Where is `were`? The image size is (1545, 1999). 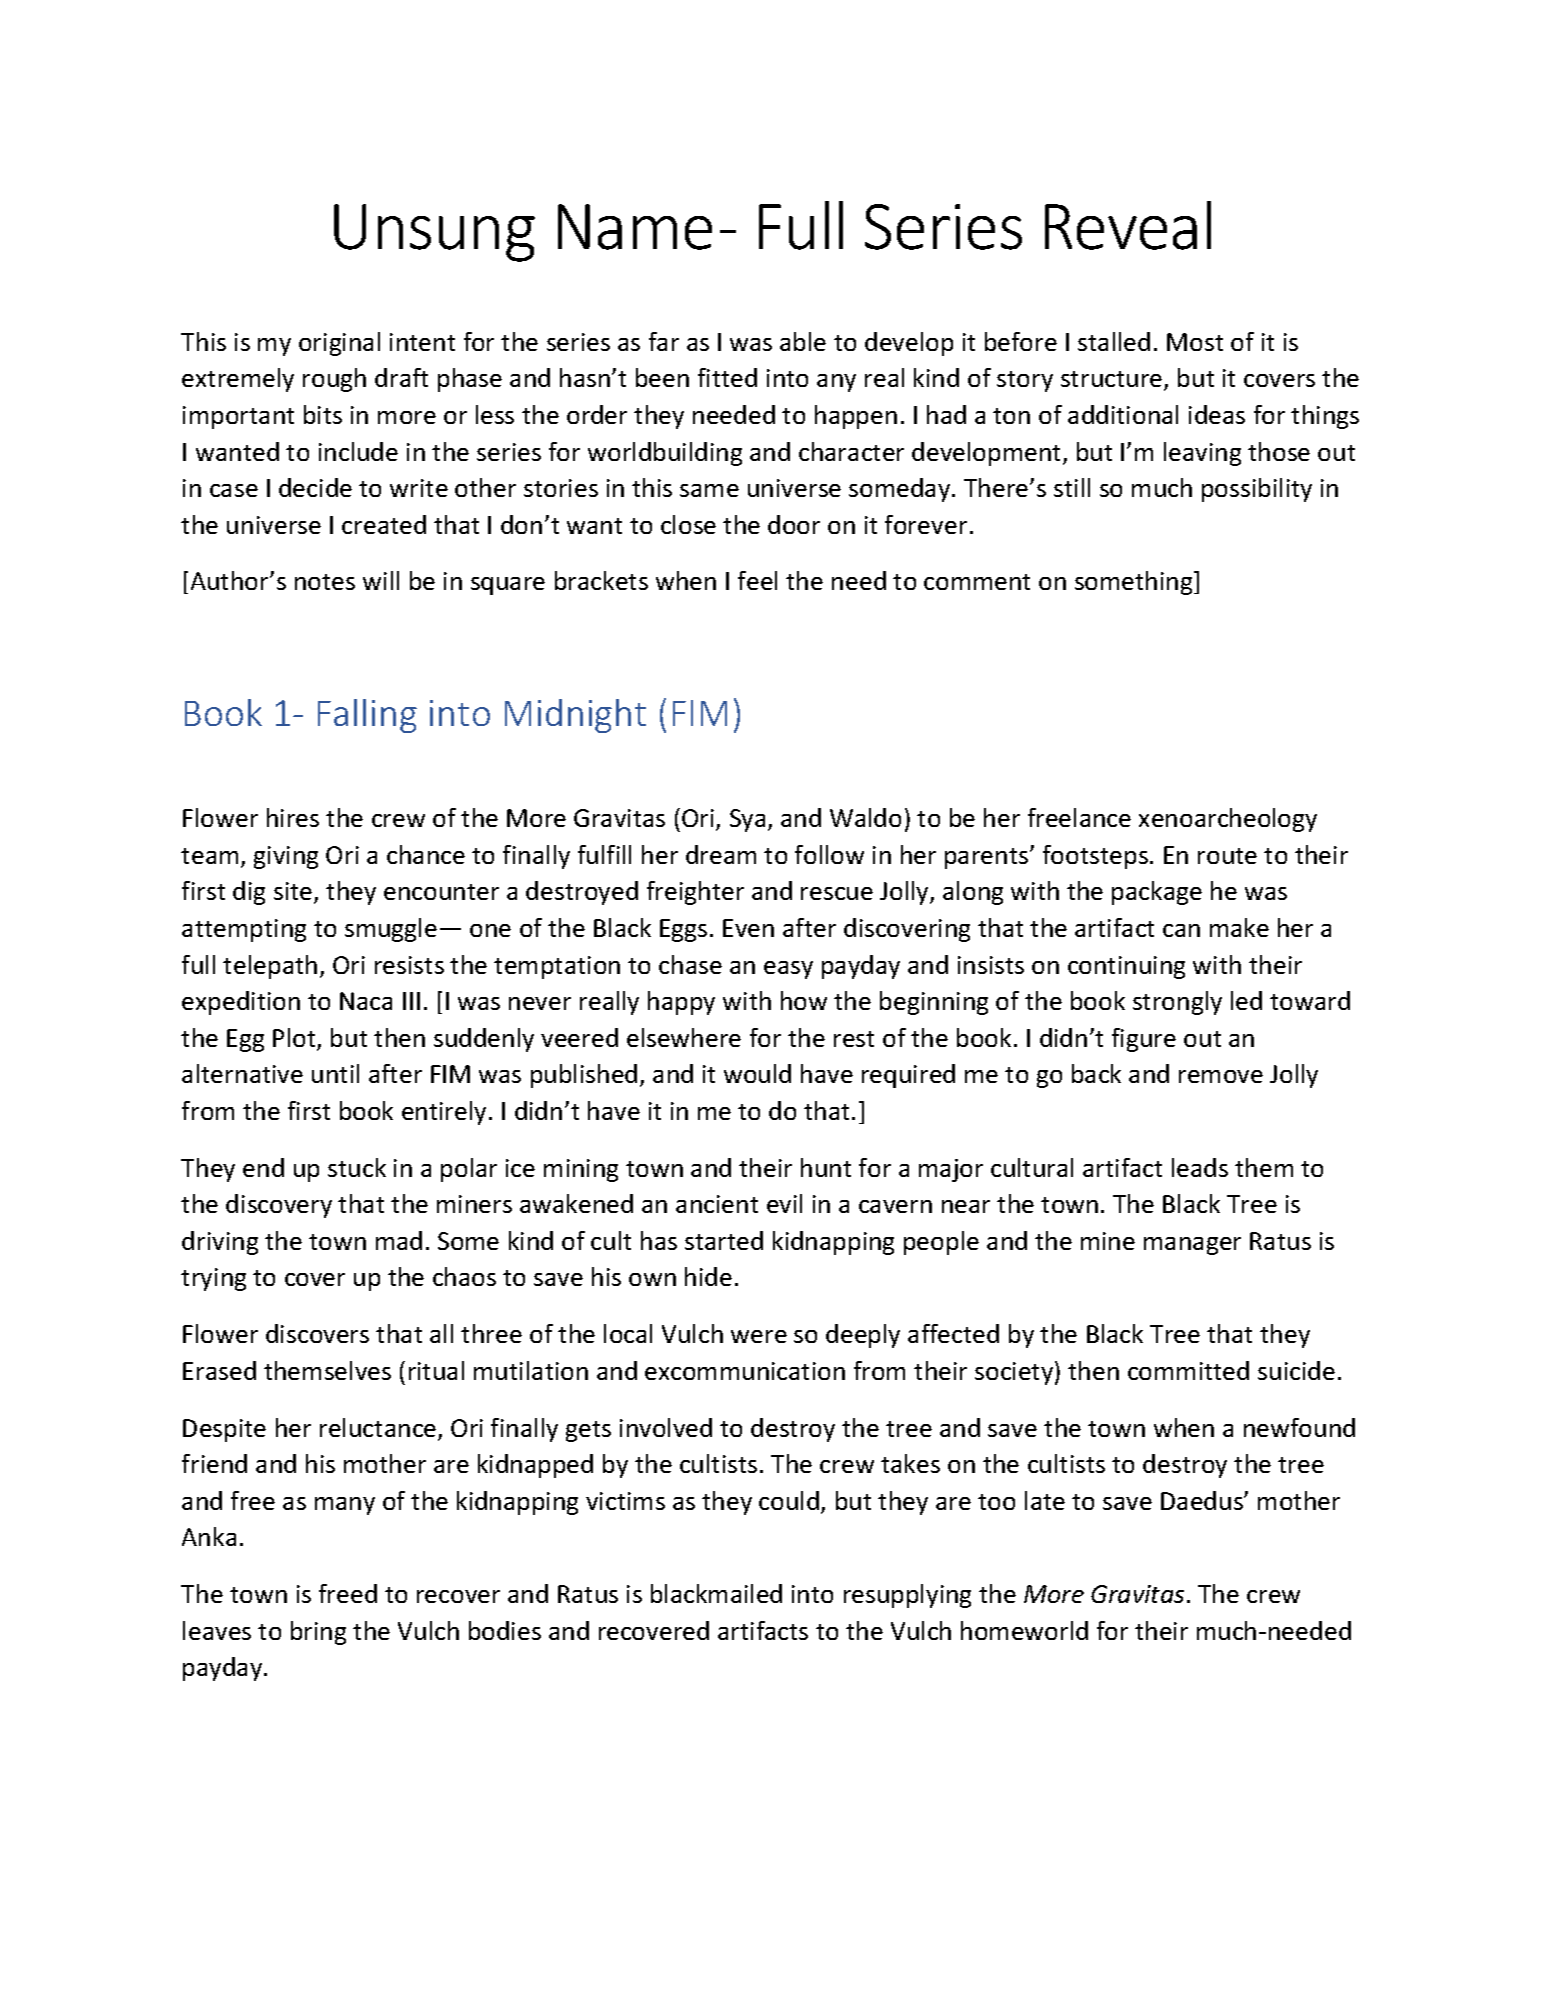
were is located at coordinates (759, 1336).
